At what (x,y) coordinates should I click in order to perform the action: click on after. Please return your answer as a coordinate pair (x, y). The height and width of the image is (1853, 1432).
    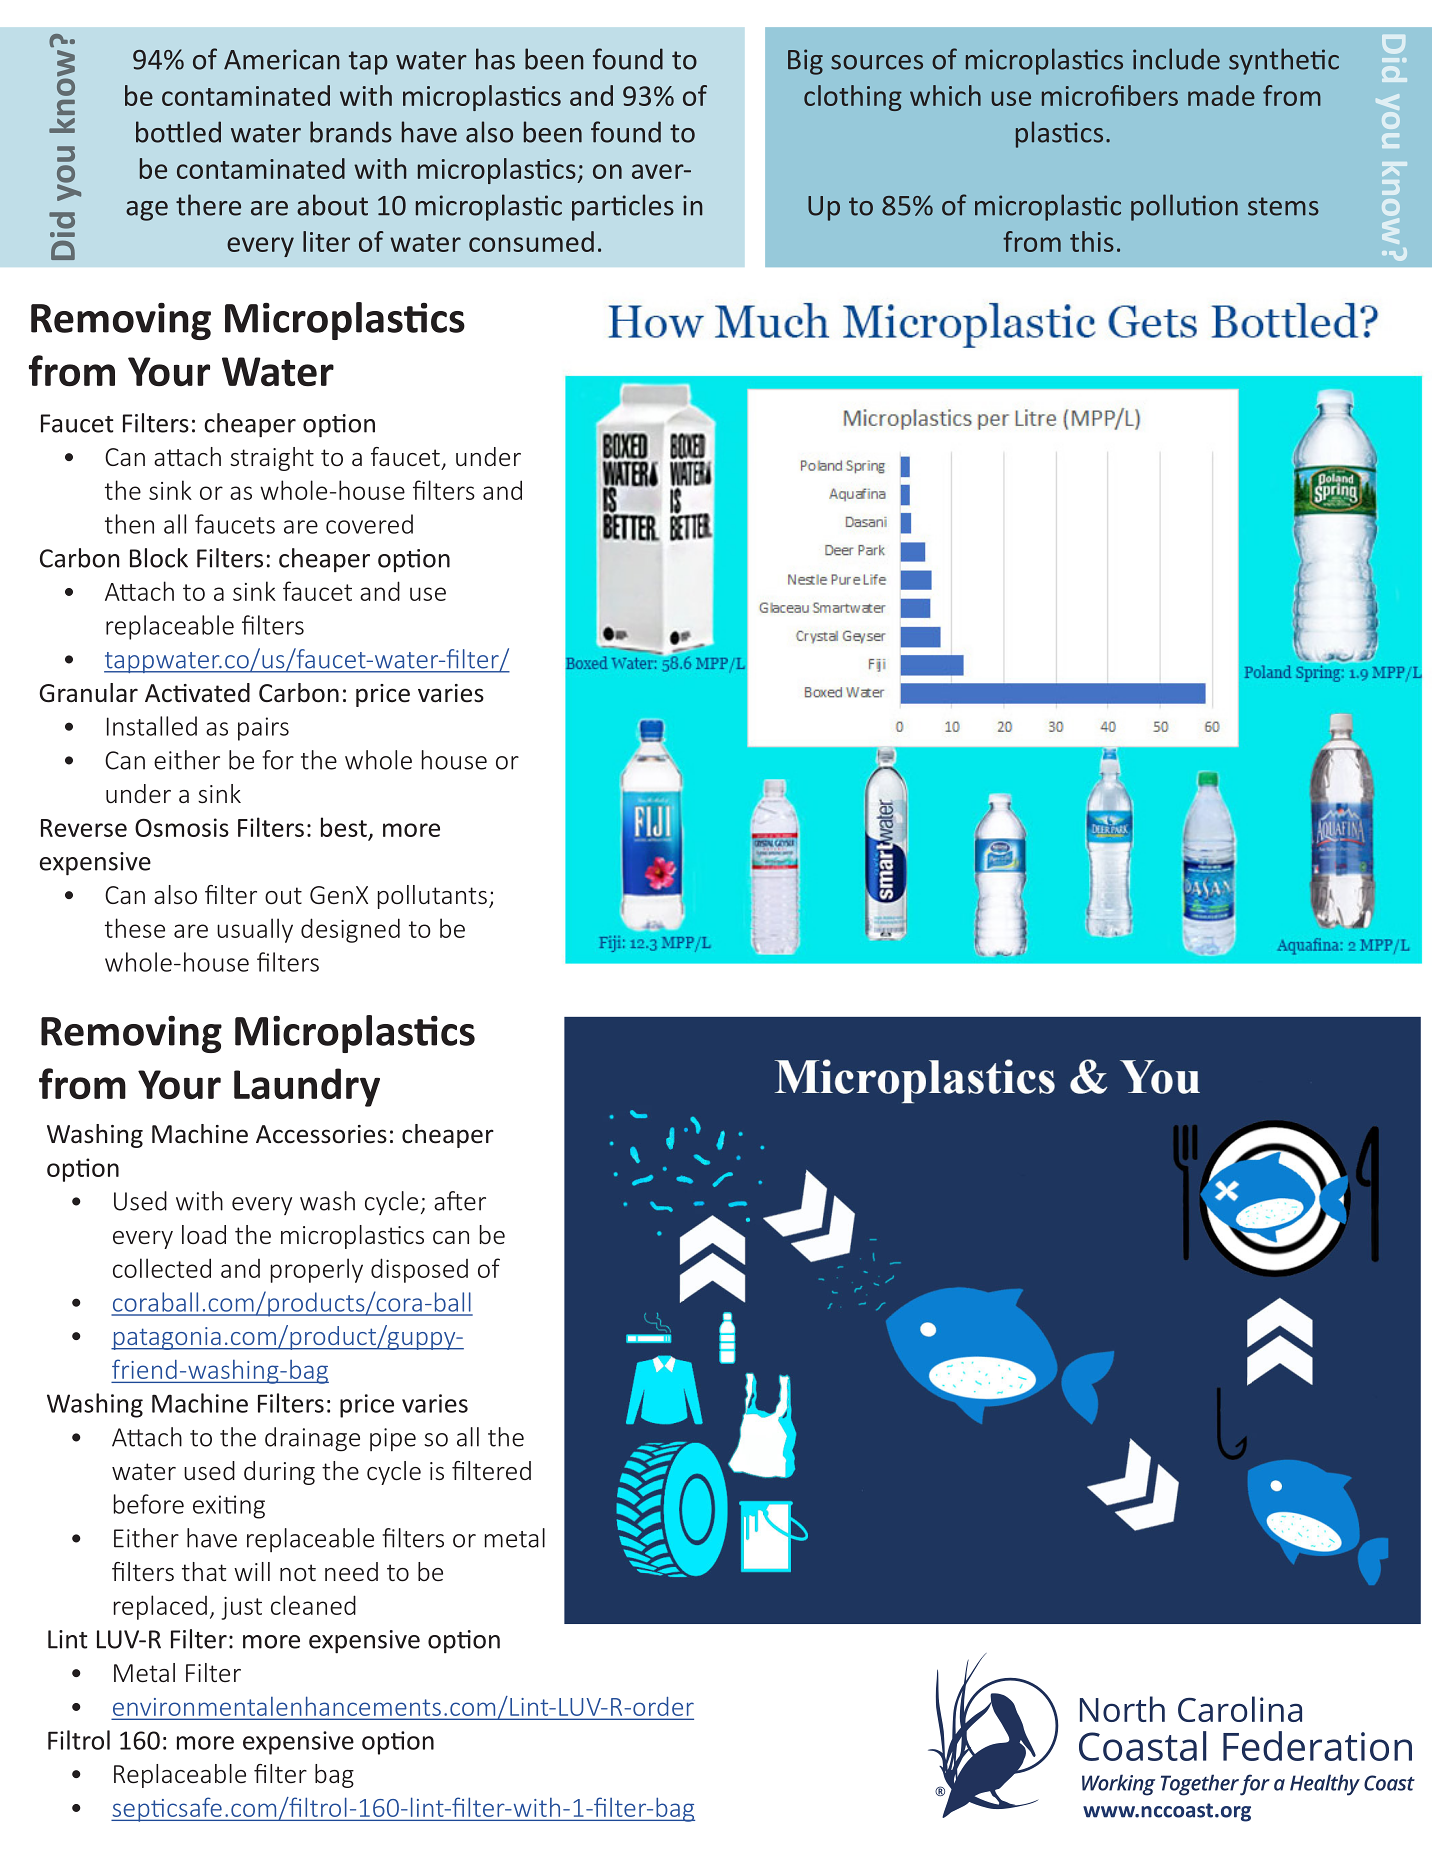
    Looking at the image, I should click on (460, 1201).
